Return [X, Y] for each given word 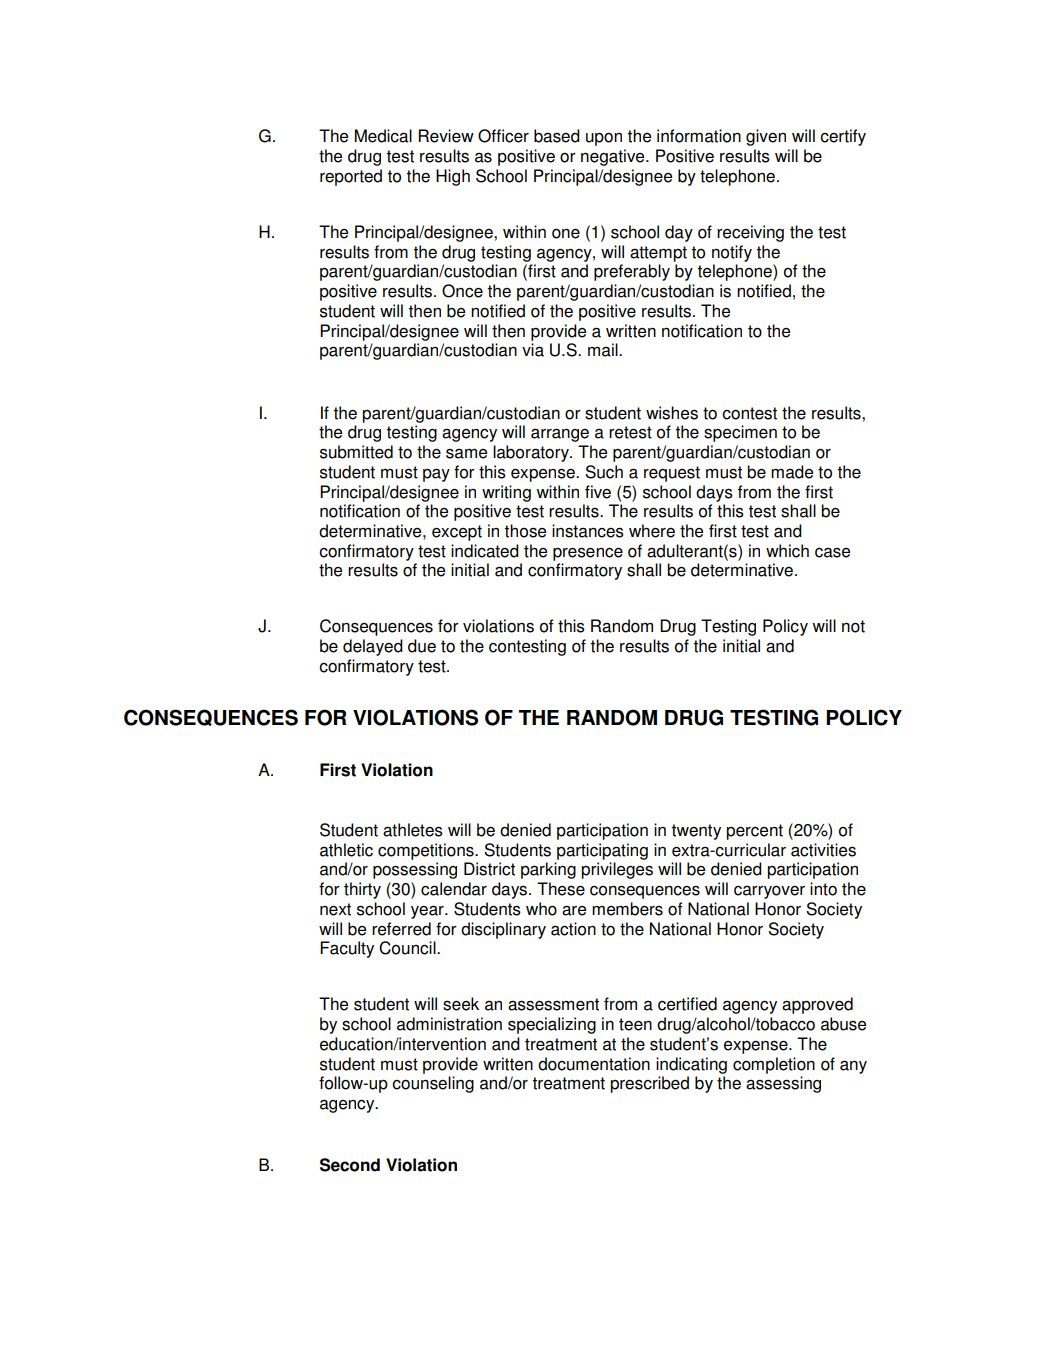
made [792, 472]
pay [436, 475]
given [766, 137]
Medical [383, 136]
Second [350, 1165]
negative [614, 157]
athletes [413, 830]
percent [754, 832]
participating [602, 851]
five [598, 492]
